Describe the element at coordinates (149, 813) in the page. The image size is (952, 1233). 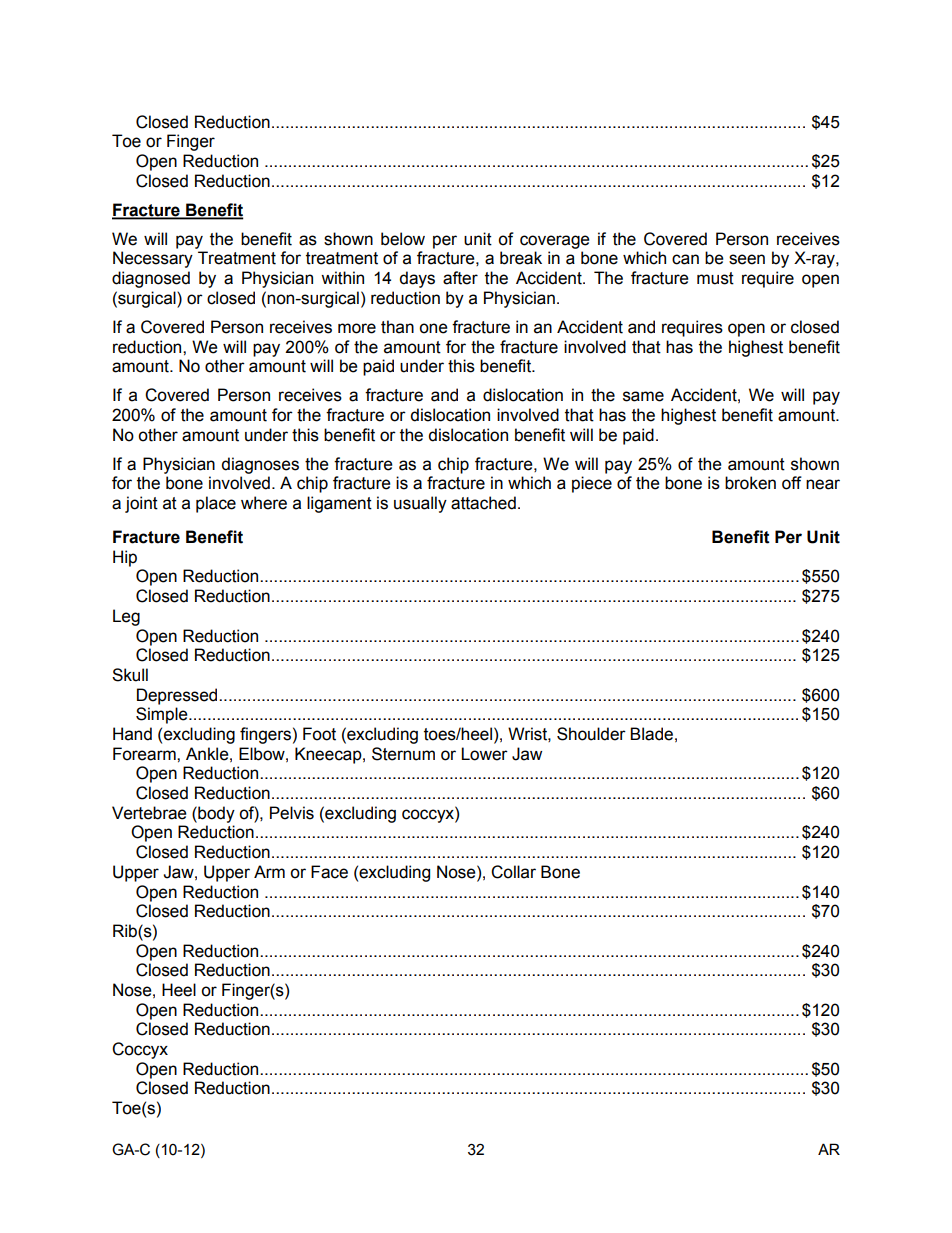
I see `Vertebrae` at that location.
